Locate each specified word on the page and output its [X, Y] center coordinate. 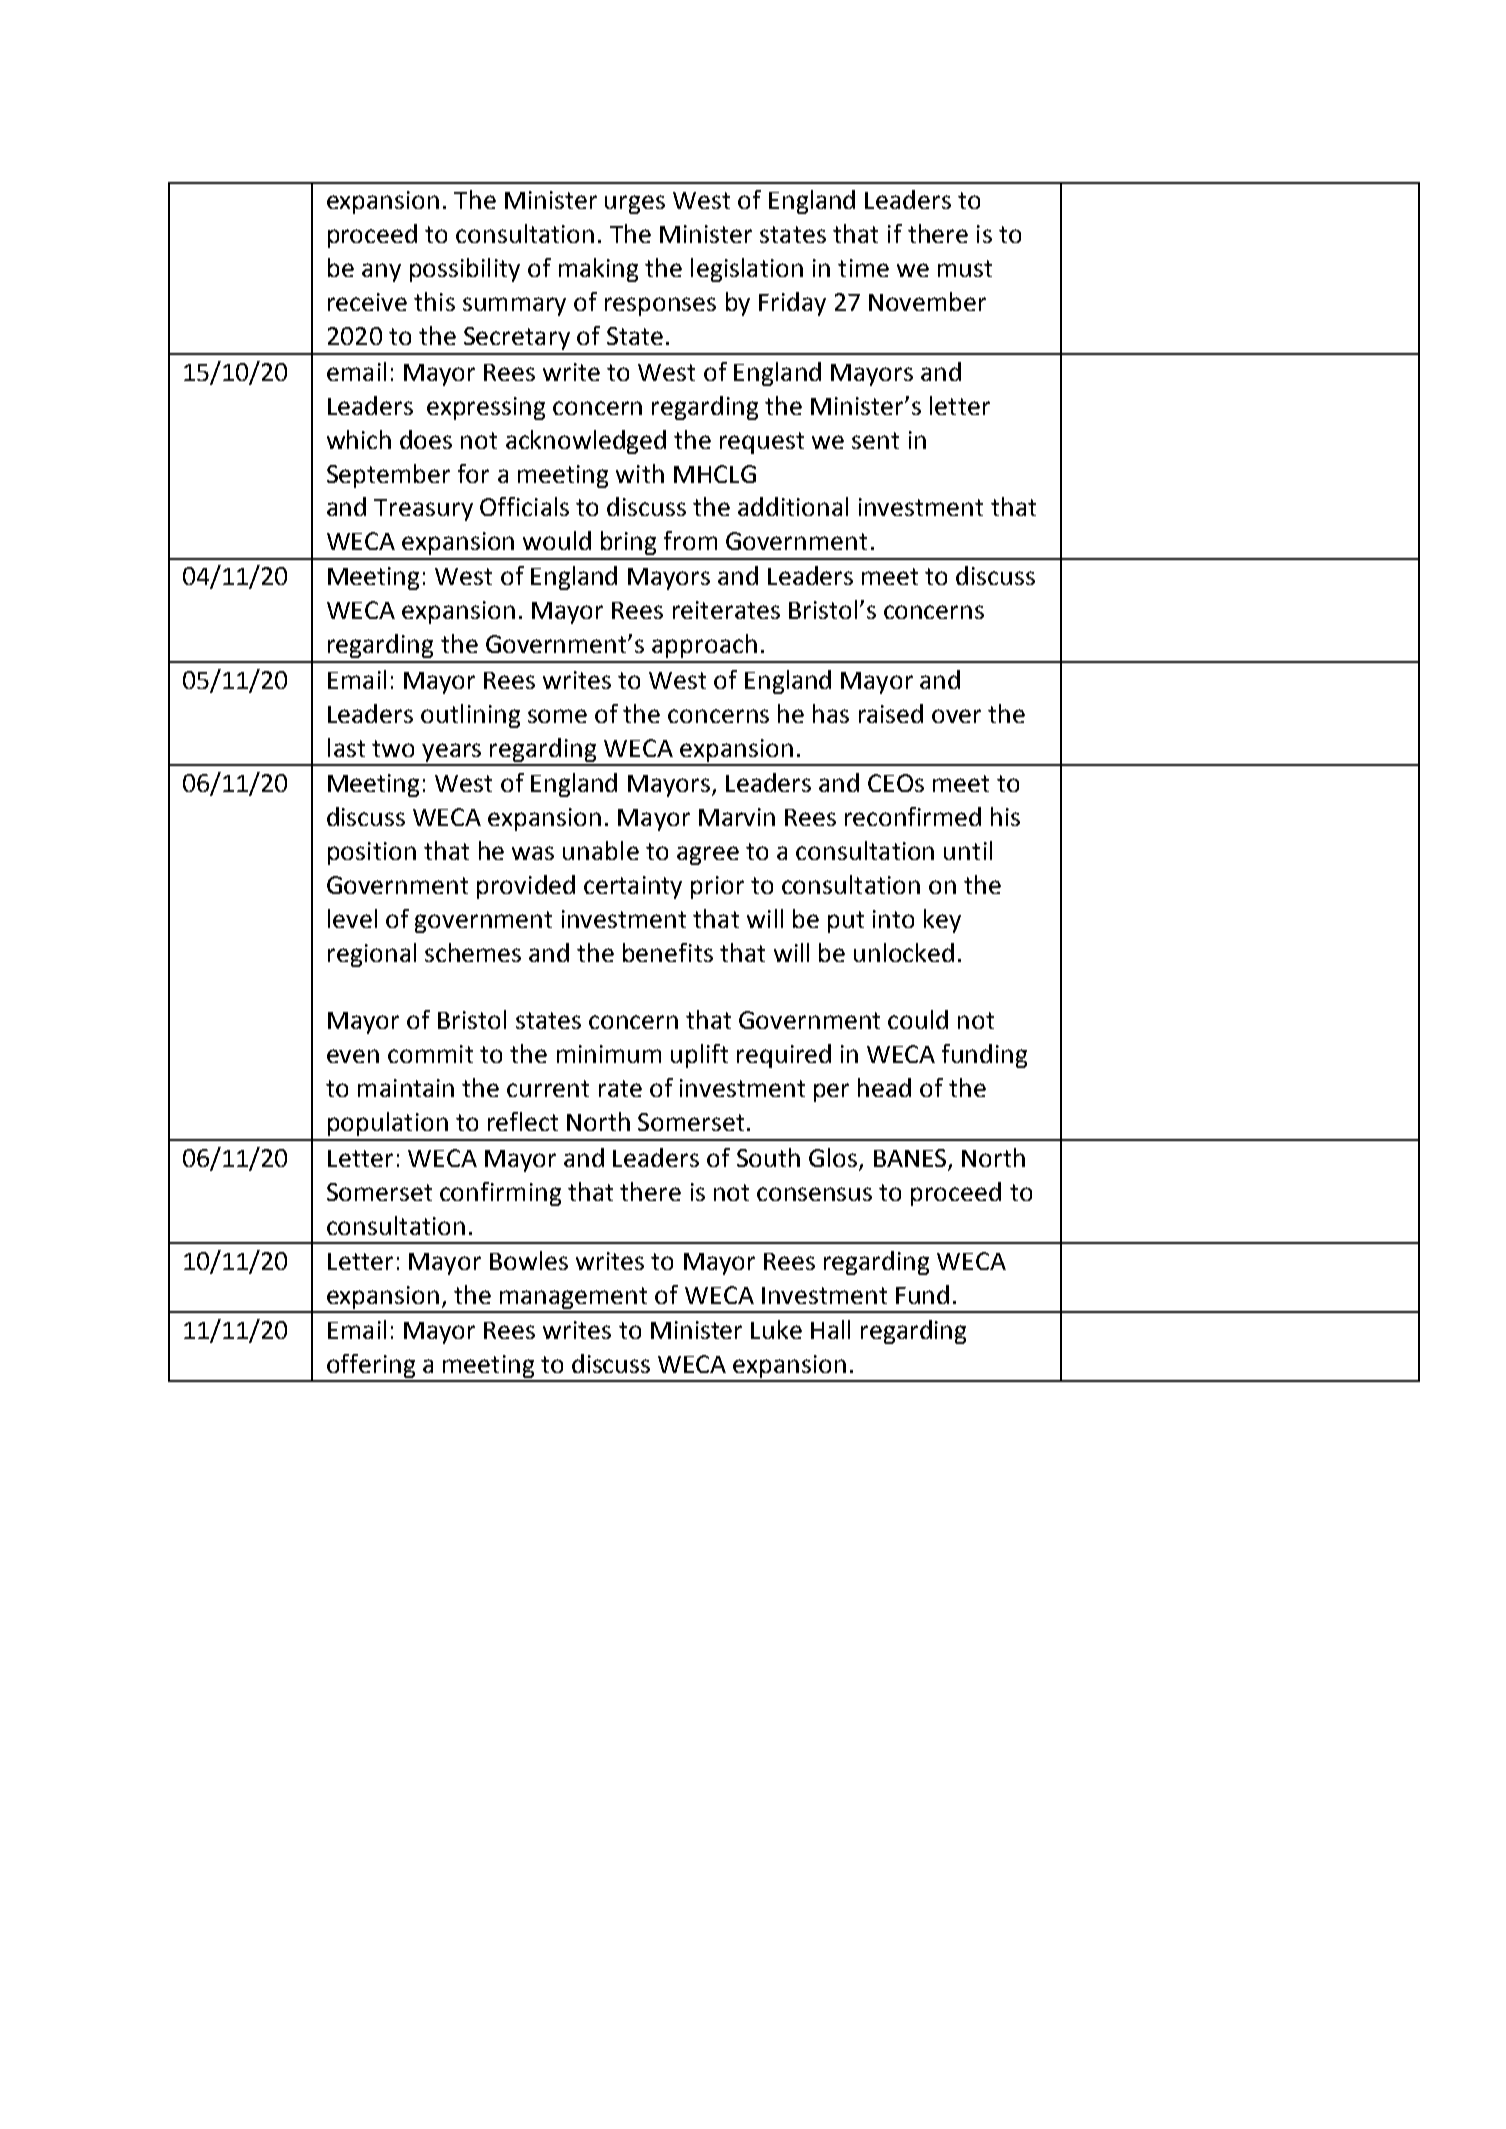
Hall [830, 1329]
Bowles [529, 1260]
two [393, 748]
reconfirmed [913, 816]
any [381, 272]
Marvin [737, 817]
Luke [776, 1329]
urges [635, 204]
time [863, 268]
